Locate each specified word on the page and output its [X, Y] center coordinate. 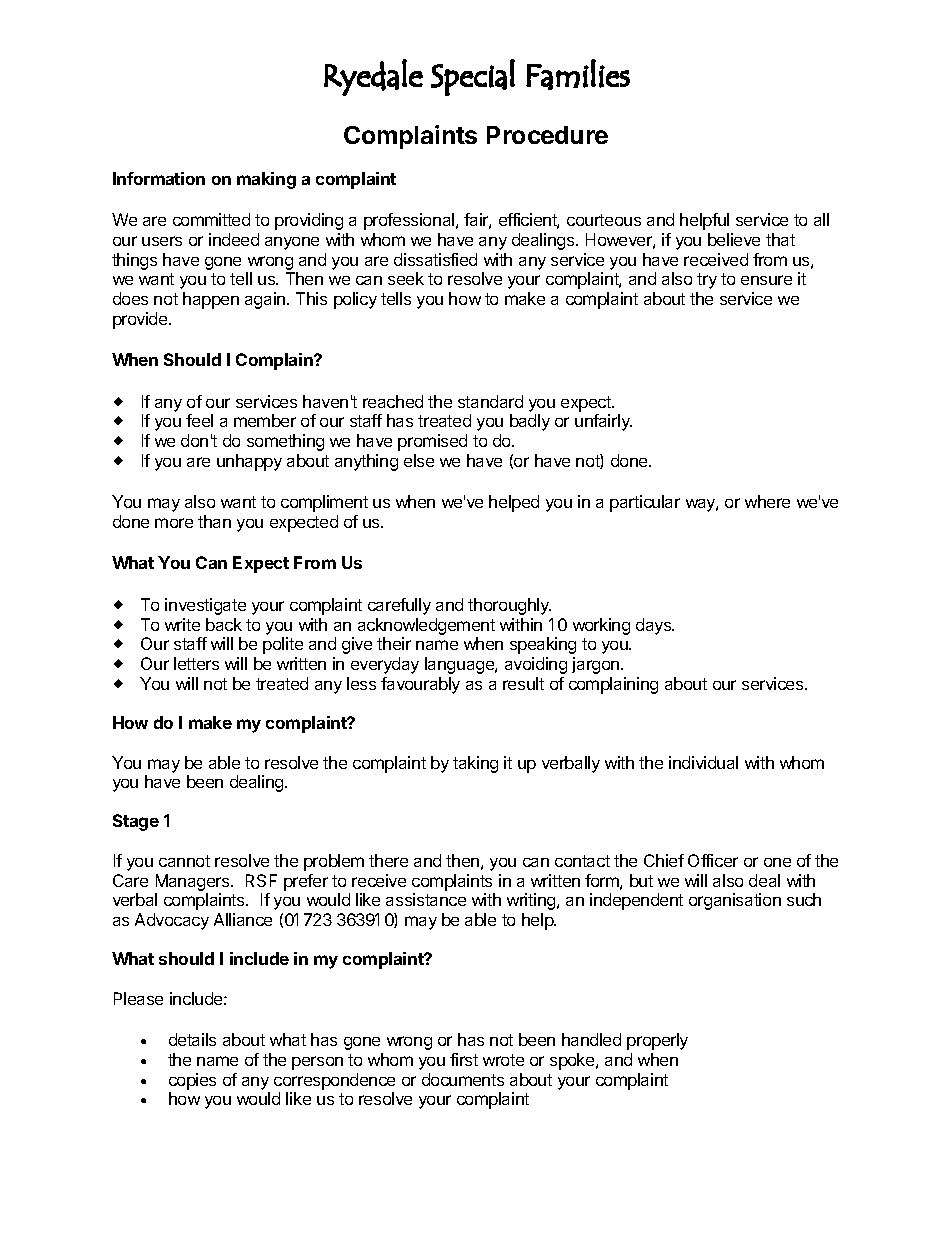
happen [211, 300]
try [707, 281]
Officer [713, 860]
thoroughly [509, 606]
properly [657, 1041]
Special [473, 77]
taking [475, 764]
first [464, 1059]
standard [490, 401]
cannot [184, 861]
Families [578, 74]
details [192, 1039]
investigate [205, 606]
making [266, 180]
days [655, 626]
